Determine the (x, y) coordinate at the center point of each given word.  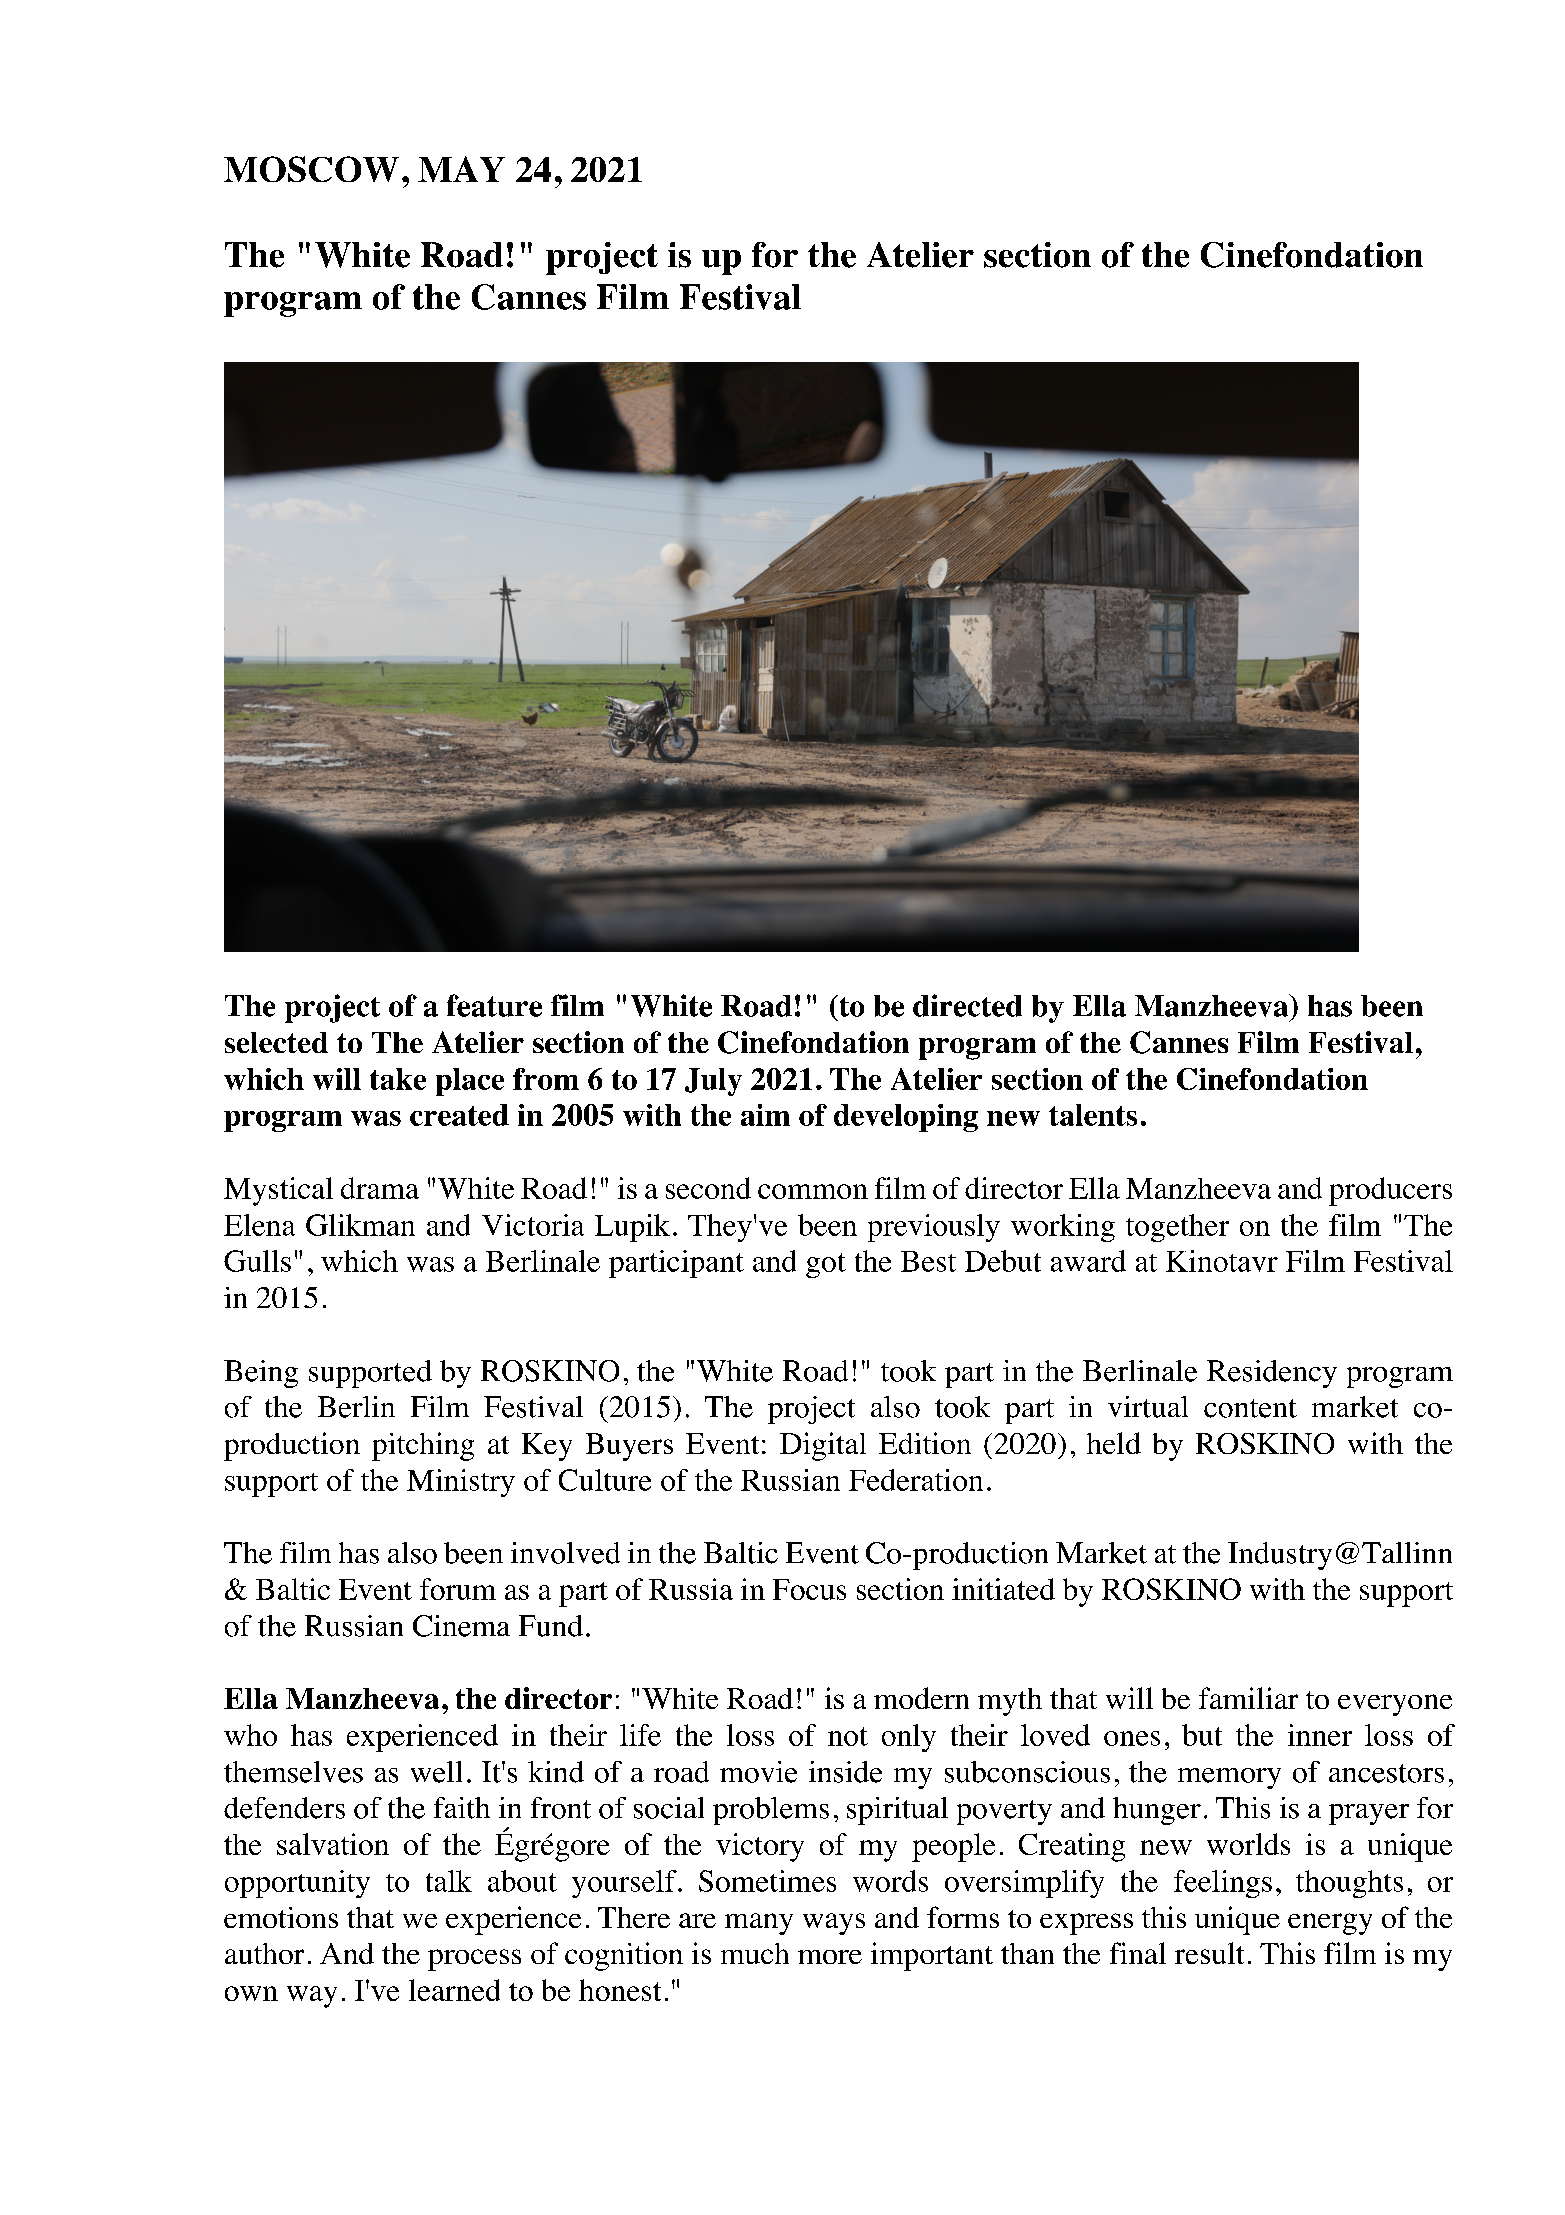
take (398, 1079)
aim (765, 1115)
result (1209, 1953)
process (474, 1960)
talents (1093, 1115)
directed (967, 1005)
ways (834, 1924)
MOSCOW (311, 169)
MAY (461, 169)
